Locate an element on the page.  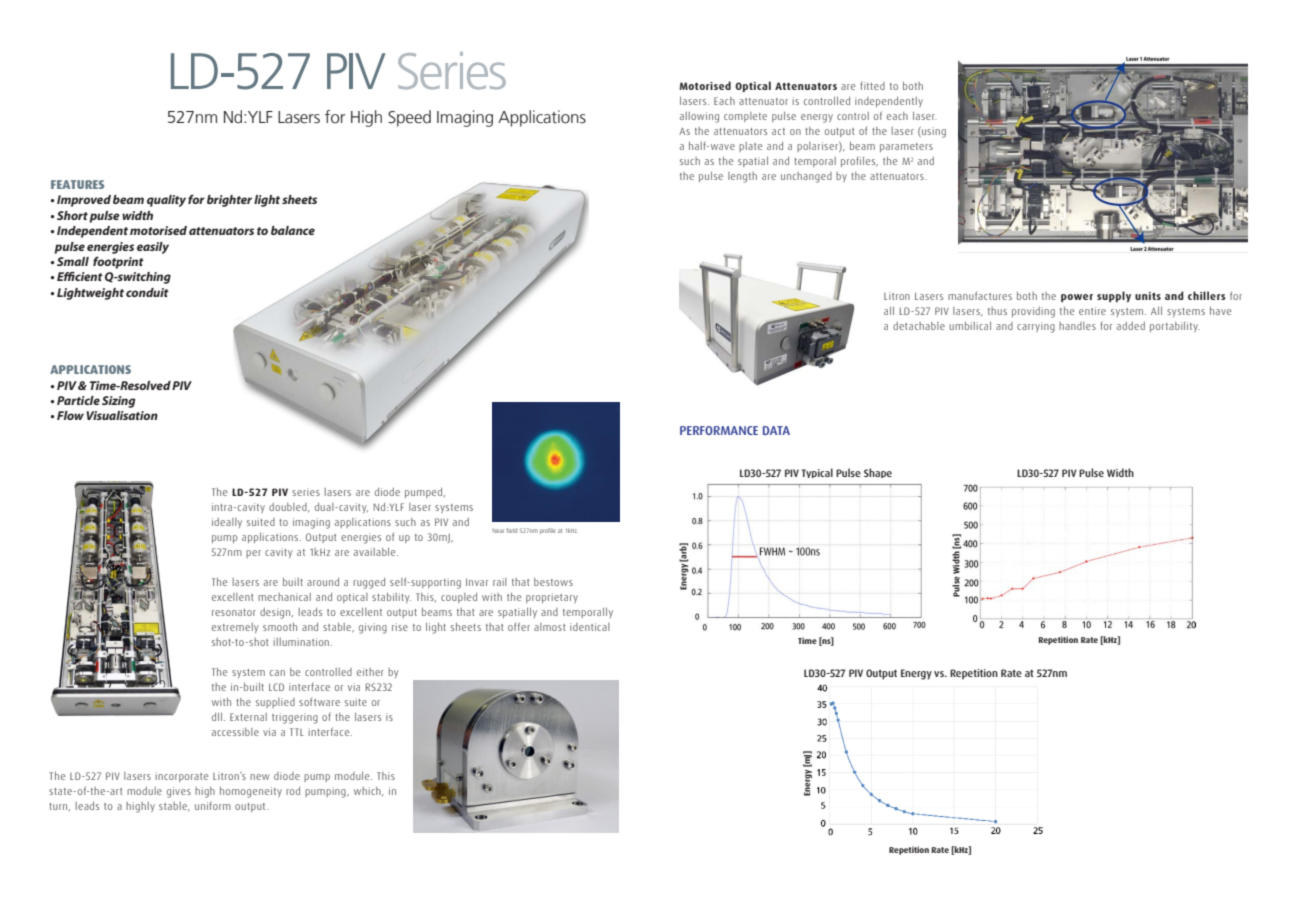
identical is located at coordinates (590, 627).
